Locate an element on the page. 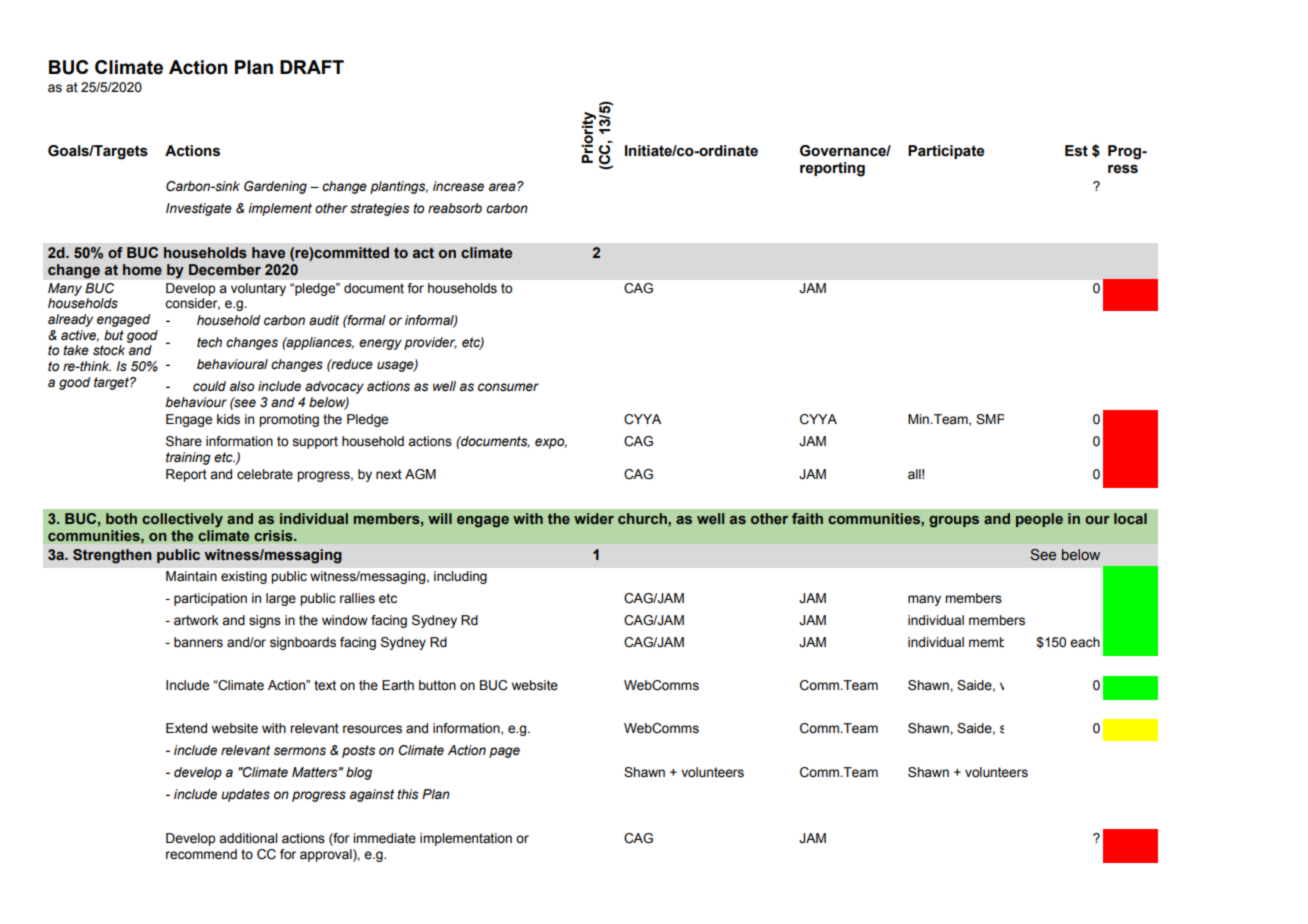 This image has height=924, width=1308. training is located at coordinates (188, 458).
